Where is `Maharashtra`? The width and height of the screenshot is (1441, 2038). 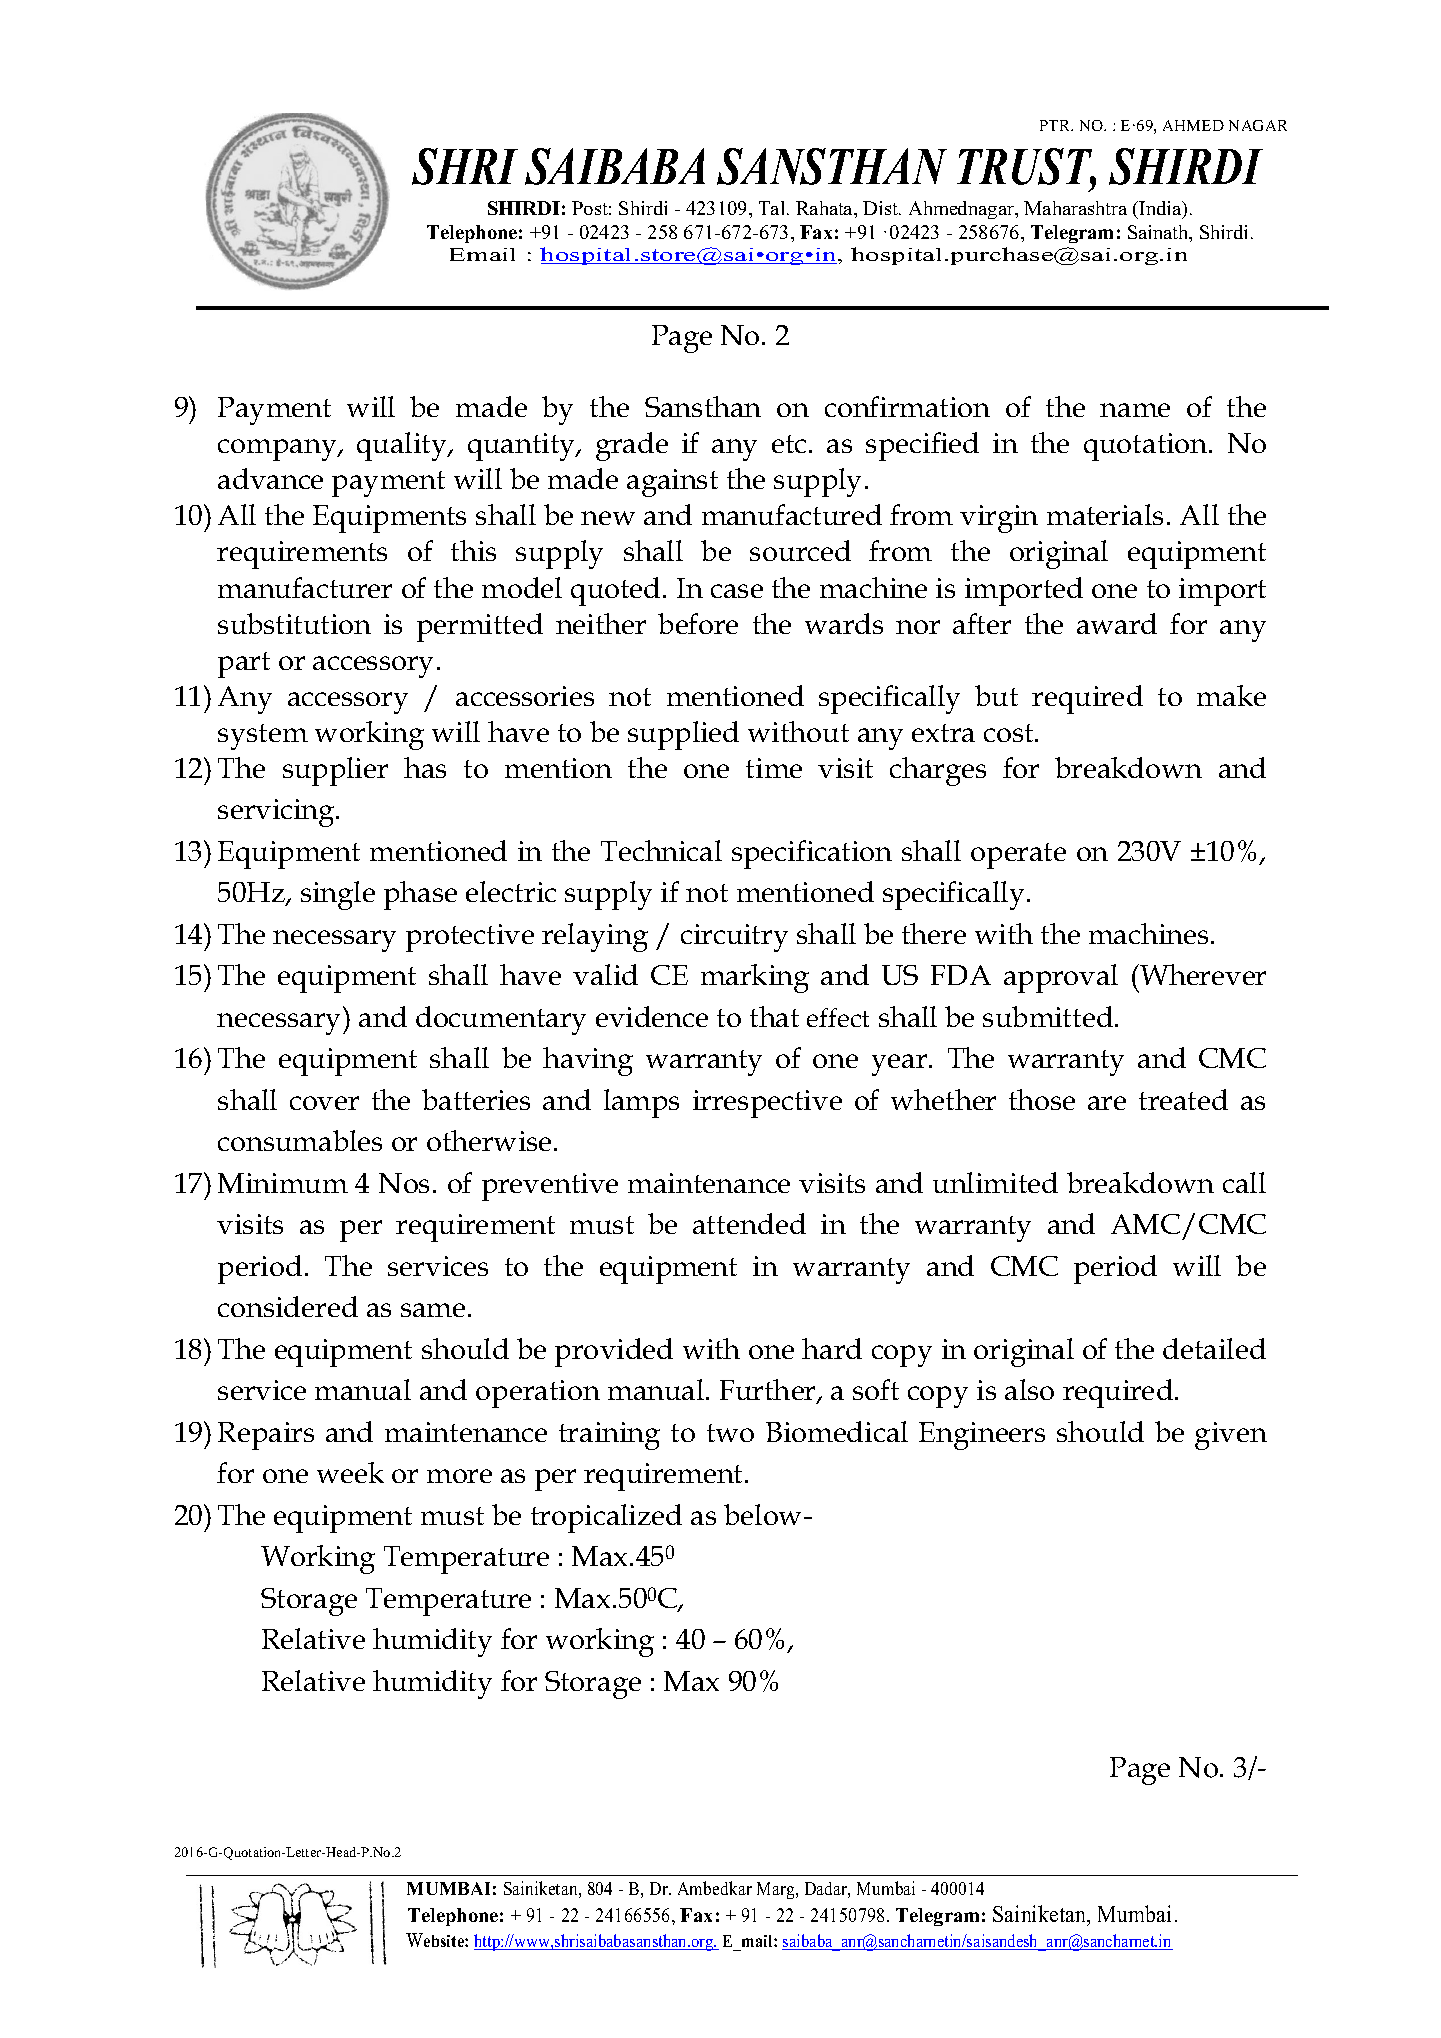
Maharashtra is located at coordinates (1075, 208).
